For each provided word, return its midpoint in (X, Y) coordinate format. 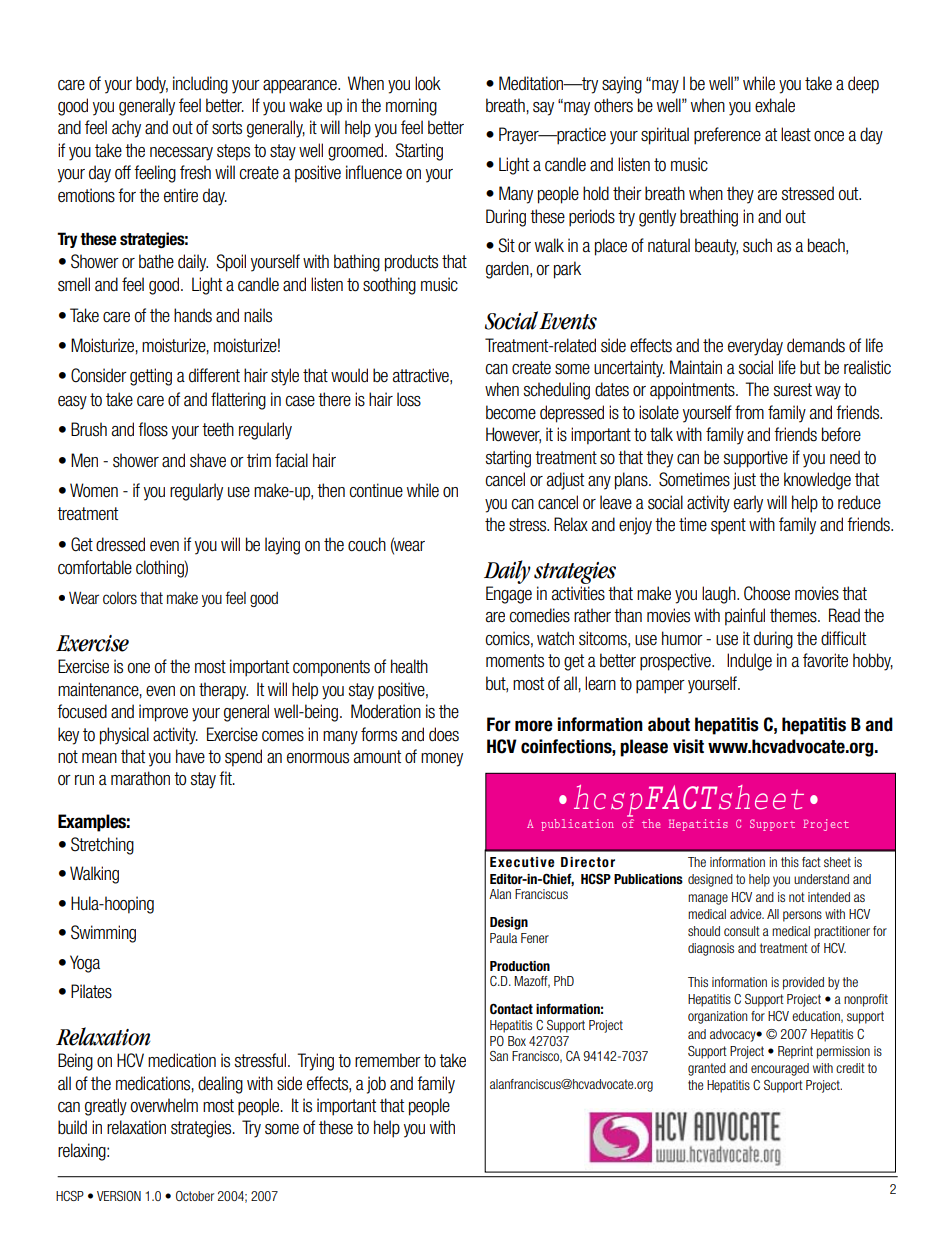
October (195, 1196)
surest (793, 390)
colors (120, 598)
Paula (503, 938)
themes (794, 615)
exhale (775, 105)
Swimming (103, 934)
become (511, 412)
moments (515, 661)
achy (126, 129)
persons (802, 916)
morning (411, 107)
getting (151, 377)
